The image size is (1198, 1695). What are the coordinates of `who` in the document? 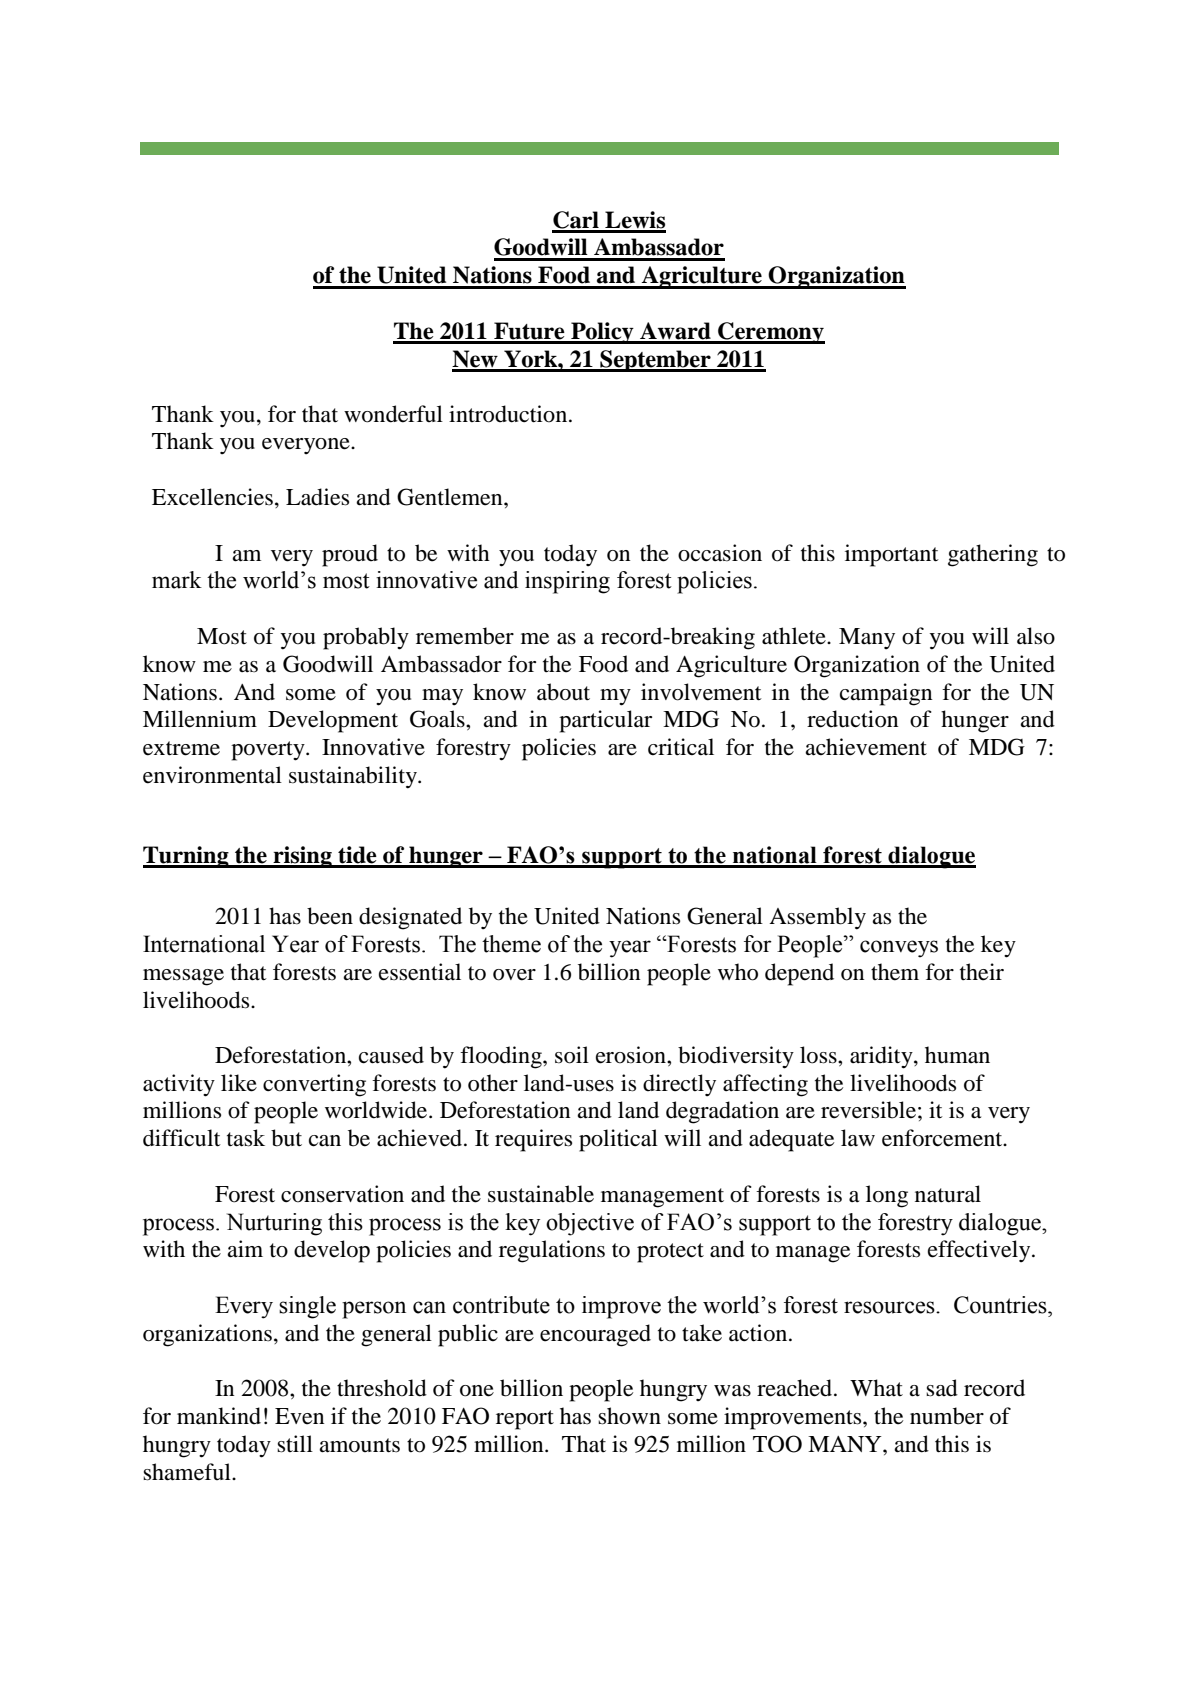 It's located at (738, 972).
